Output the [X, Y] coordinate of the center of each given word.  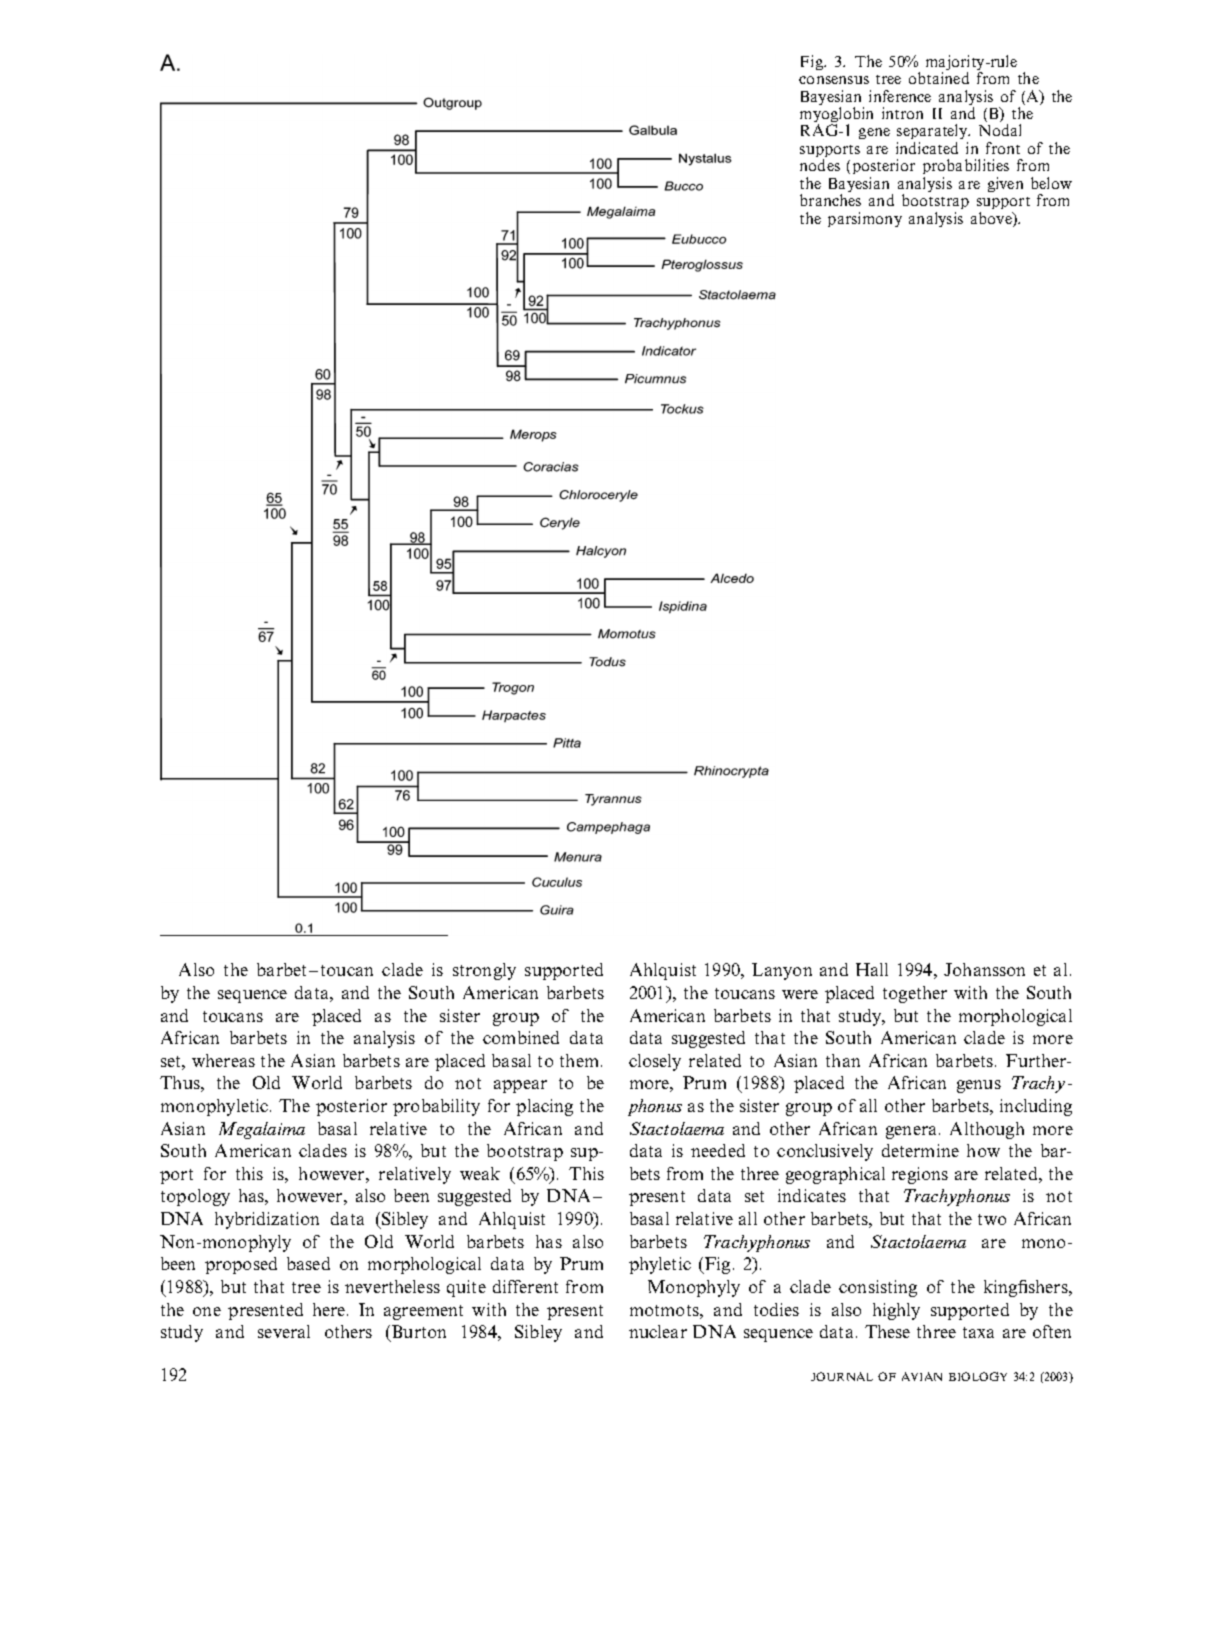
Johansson [984, 969]
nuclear [658, 1331]
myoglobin [836, 116]
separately [933, 133]
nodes [820, 165]
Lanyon [782, 971]
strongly [484, 971]
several [284, 1331]
